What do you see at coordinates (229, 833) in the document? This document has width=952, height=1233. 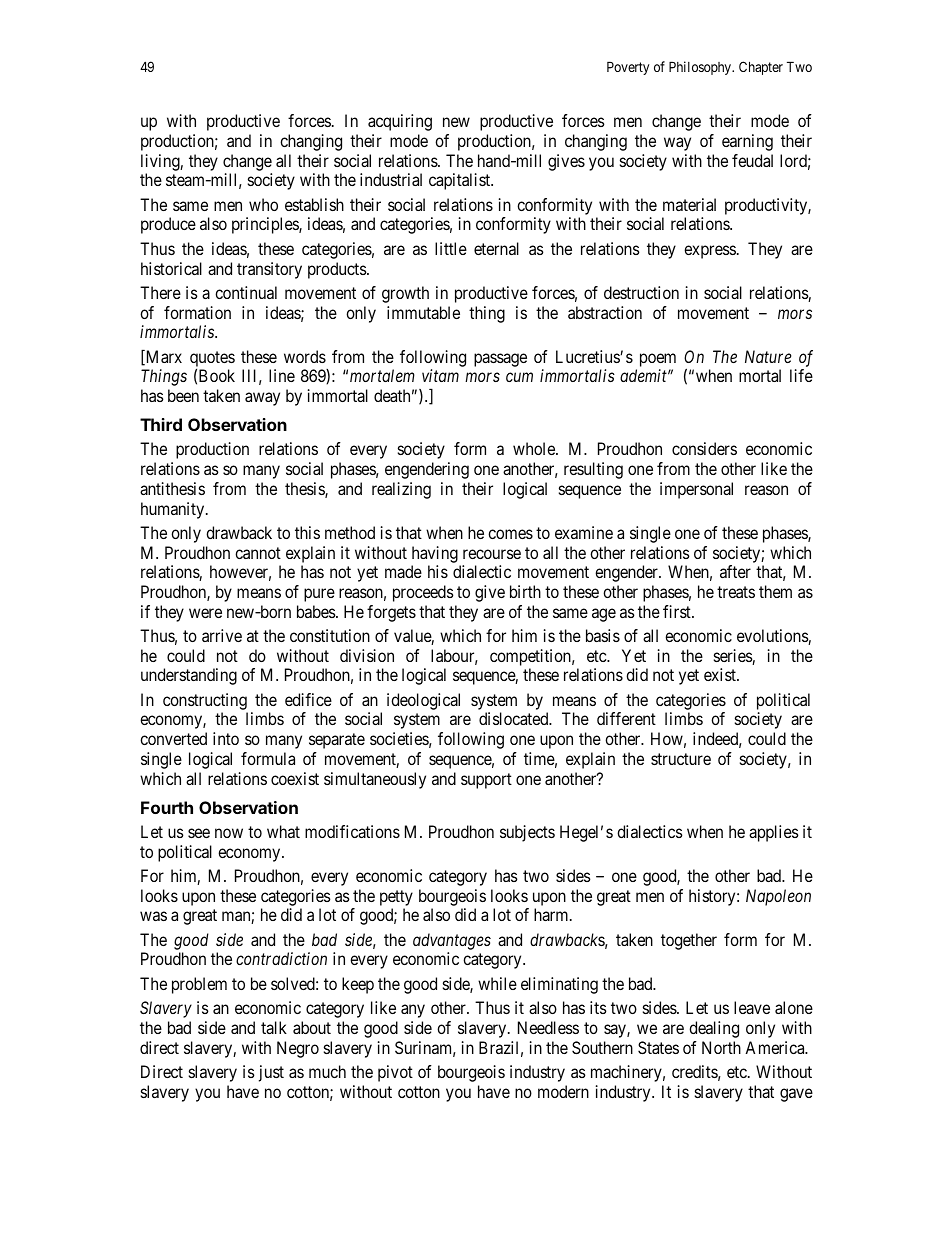 I see `now` at bounding box center [229, 833].
